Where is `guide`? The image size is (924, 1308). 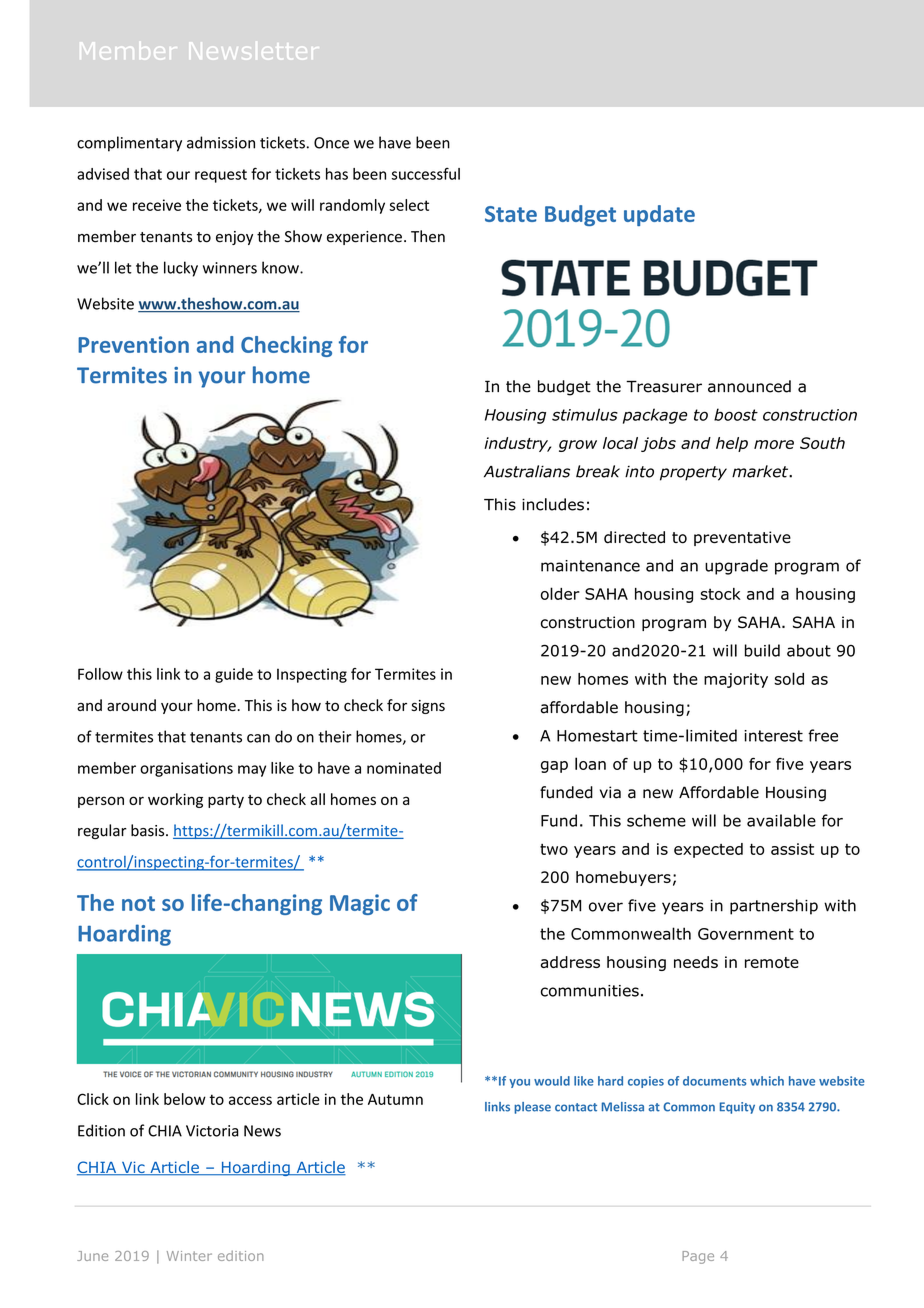 guide is located at coordinates (234, 675).
